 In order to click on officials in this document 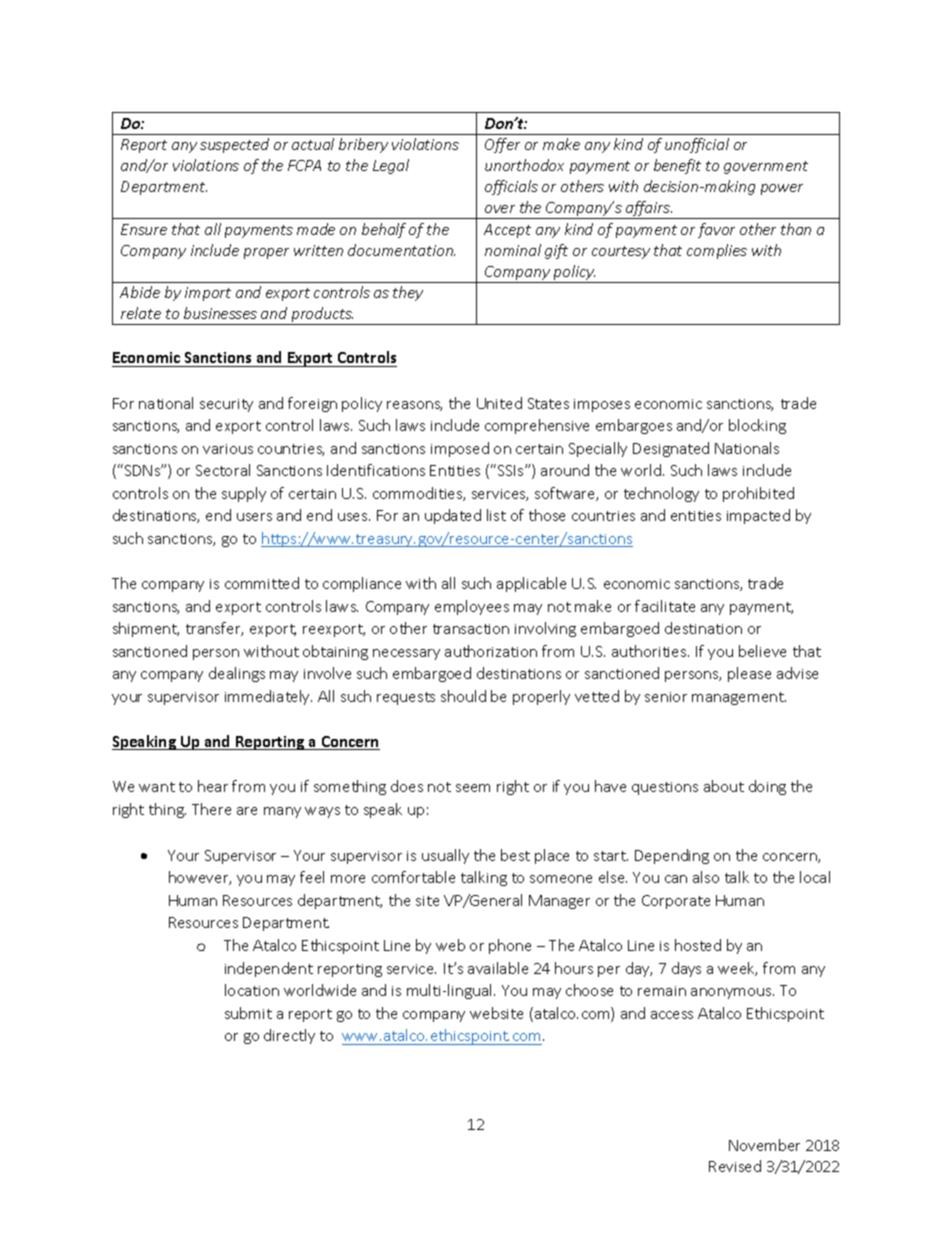, I will do `click(511, 187)`.
